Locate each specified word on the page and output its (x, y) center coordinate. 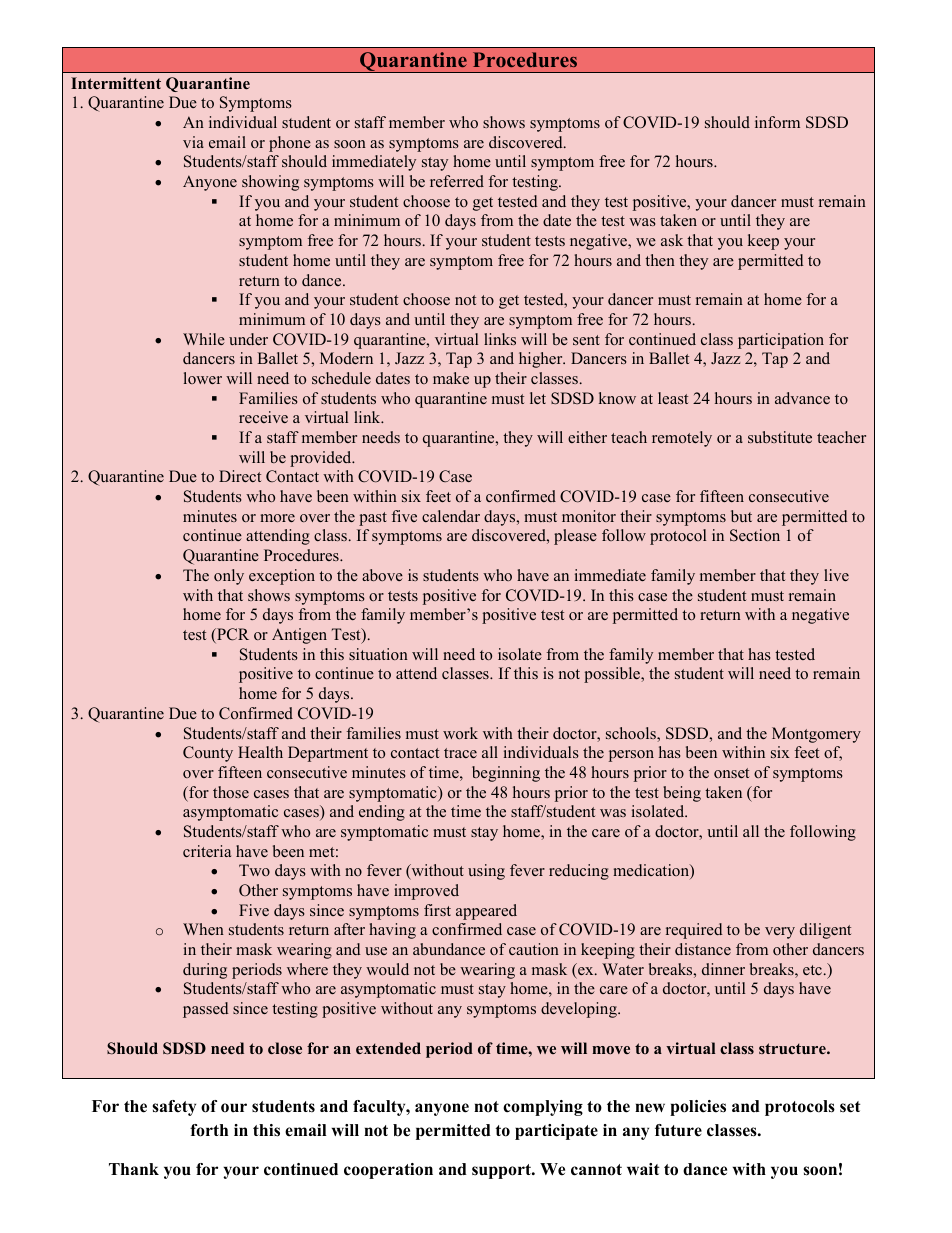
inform (777, 122)
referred (457, 181)
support (502, 1171)
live (836, 575)
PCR (232, 635)
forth (209, 1130)
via (193, 142)
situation (378, 654)
